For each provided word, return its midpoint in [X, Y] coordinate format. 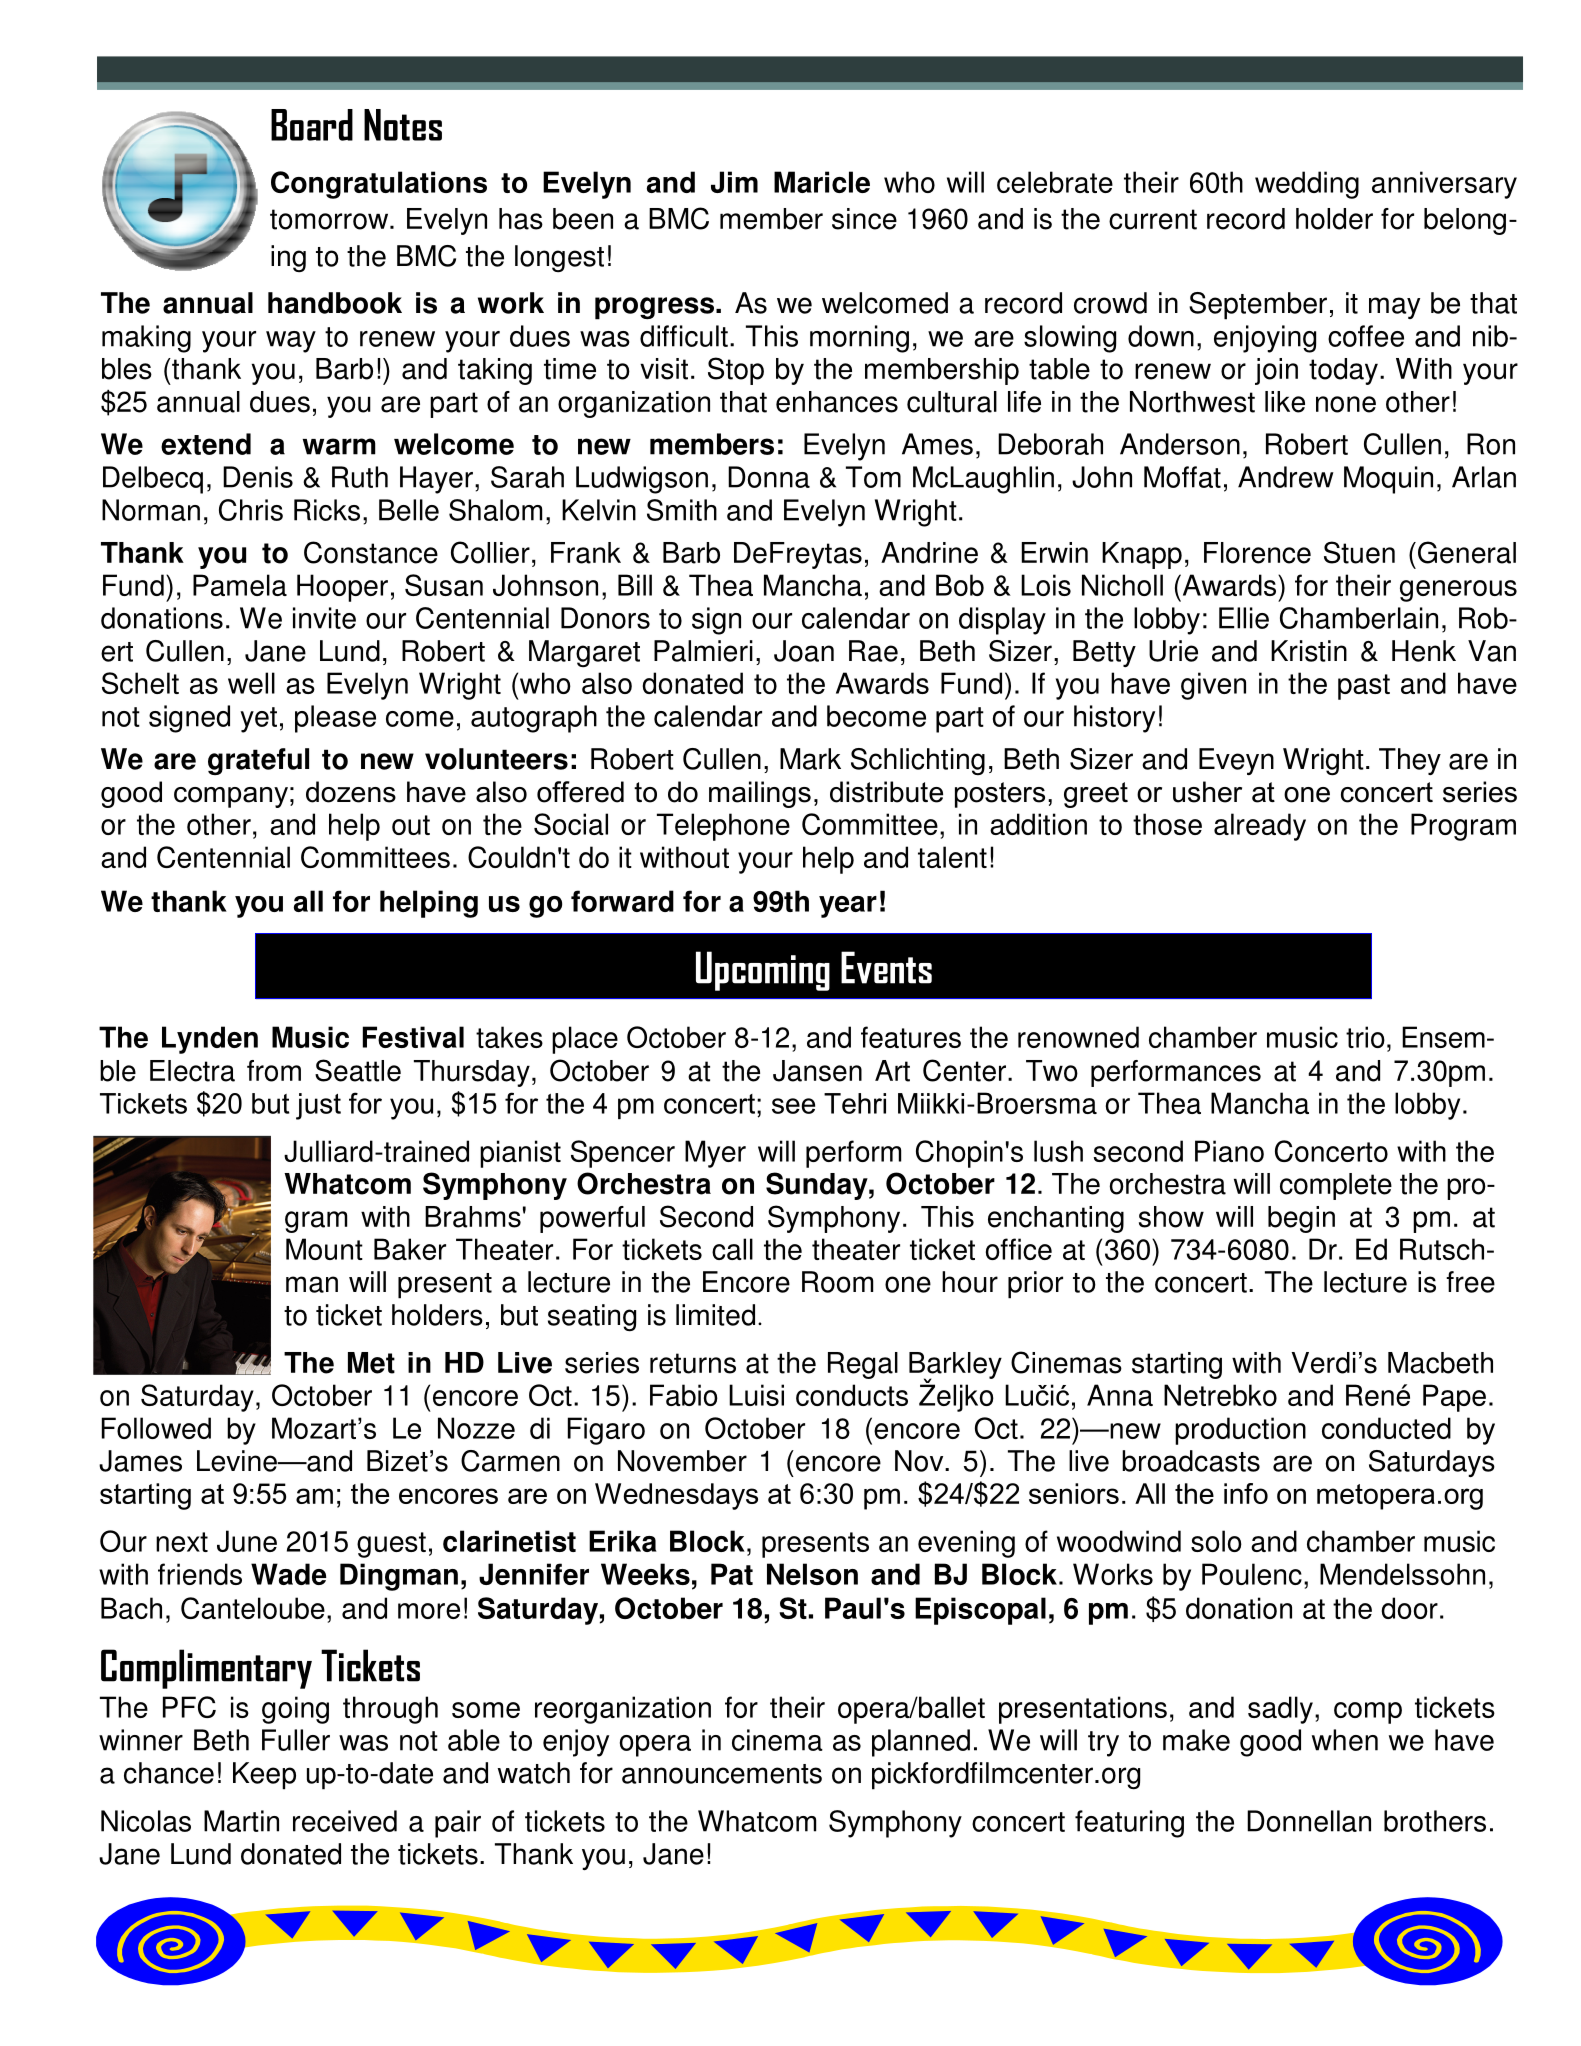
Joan [804, 651]
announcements [722, 1774]
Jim [734, 182]
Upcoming [763, 971]
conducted [1386, 1428]
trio [1365, 1037]
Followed [156, 1428]
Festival [413, 1037]
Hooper [342, 588]
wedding [1307, 185]
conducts [852, 1395]
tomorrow [330, 219]
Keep [264, 1776]
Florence [1257, 553]
